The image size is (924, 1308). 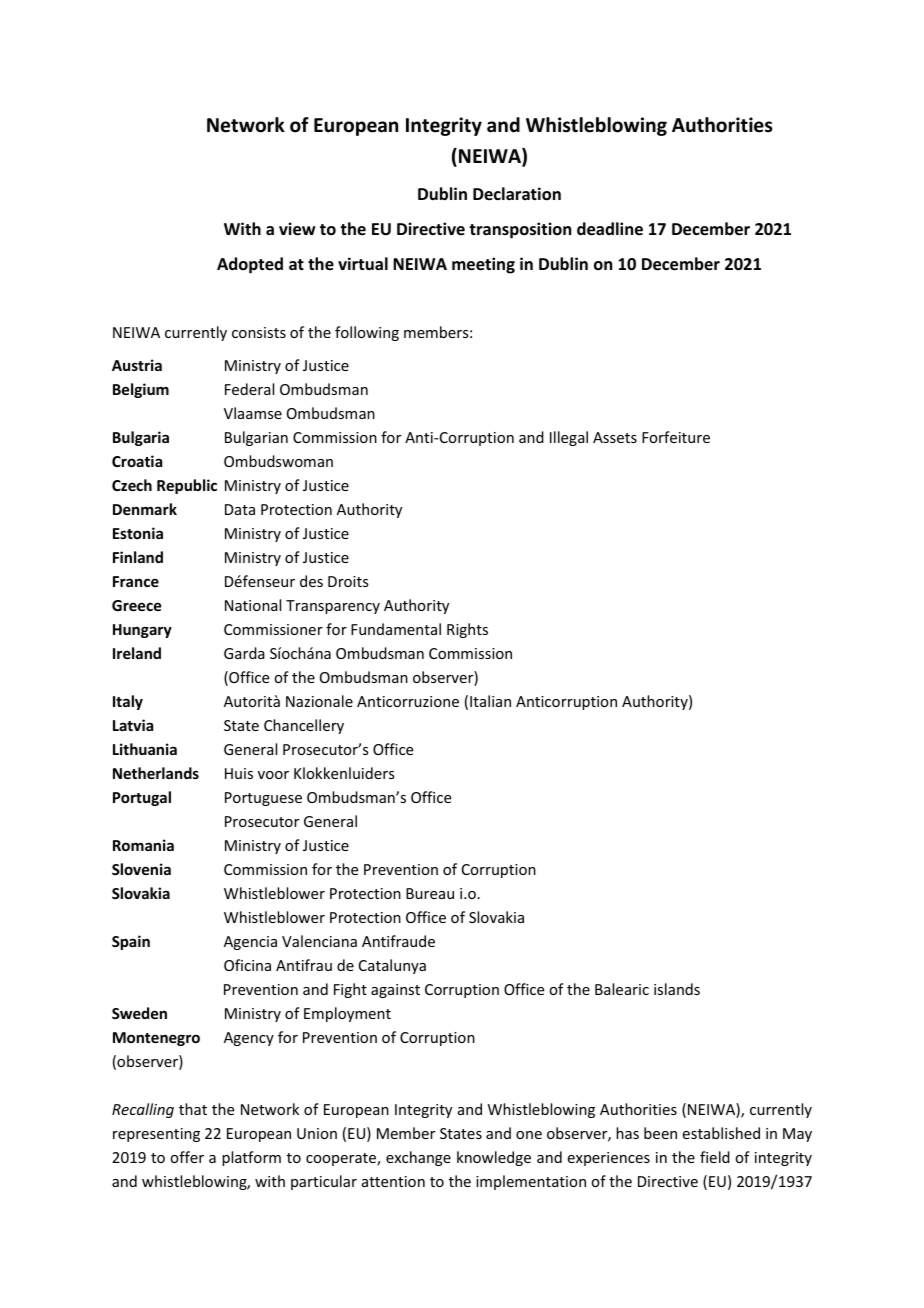 I want to click on Rights, so click(x=467, y=630).
